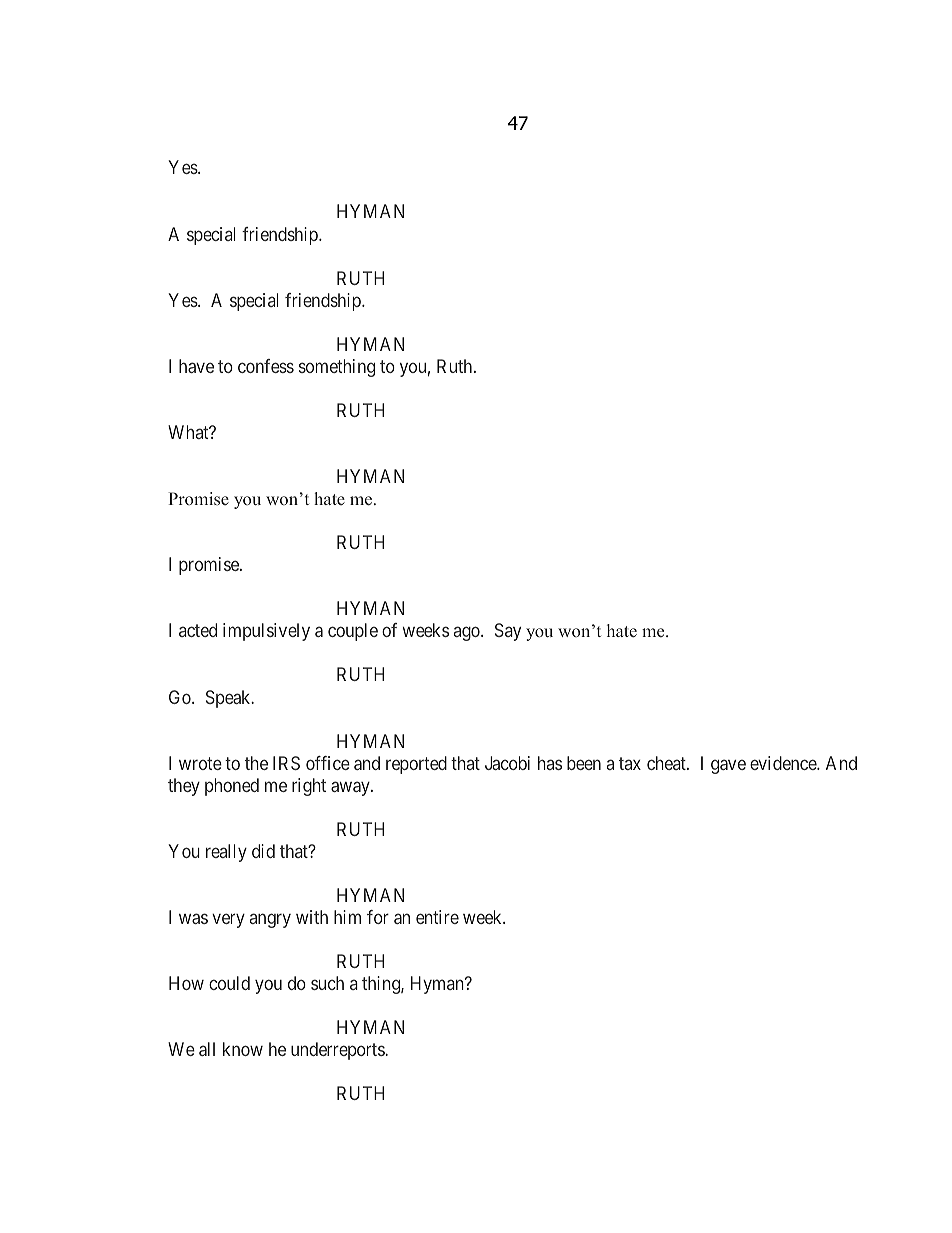 The width and height of the screenshot is (952, 1233). What do you see at coordinates (266, 366) in the screenshot?
I see `confess` at bounding box center [266, 366].
